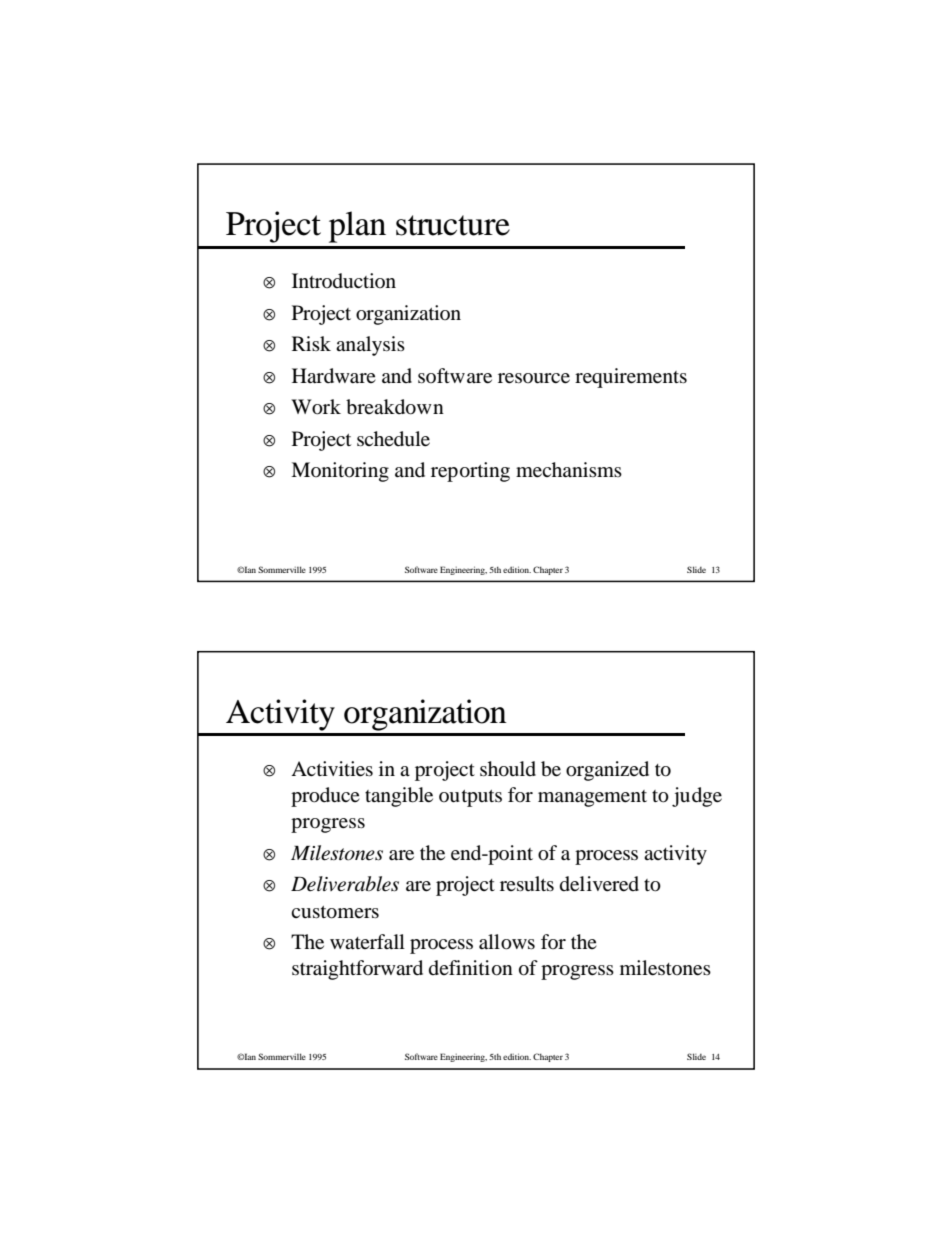 The width and height of the screenshot is (952, 1233). Describe the element at coordinates (367, 941) in the screenshot. I see `waterfall` at that location.
